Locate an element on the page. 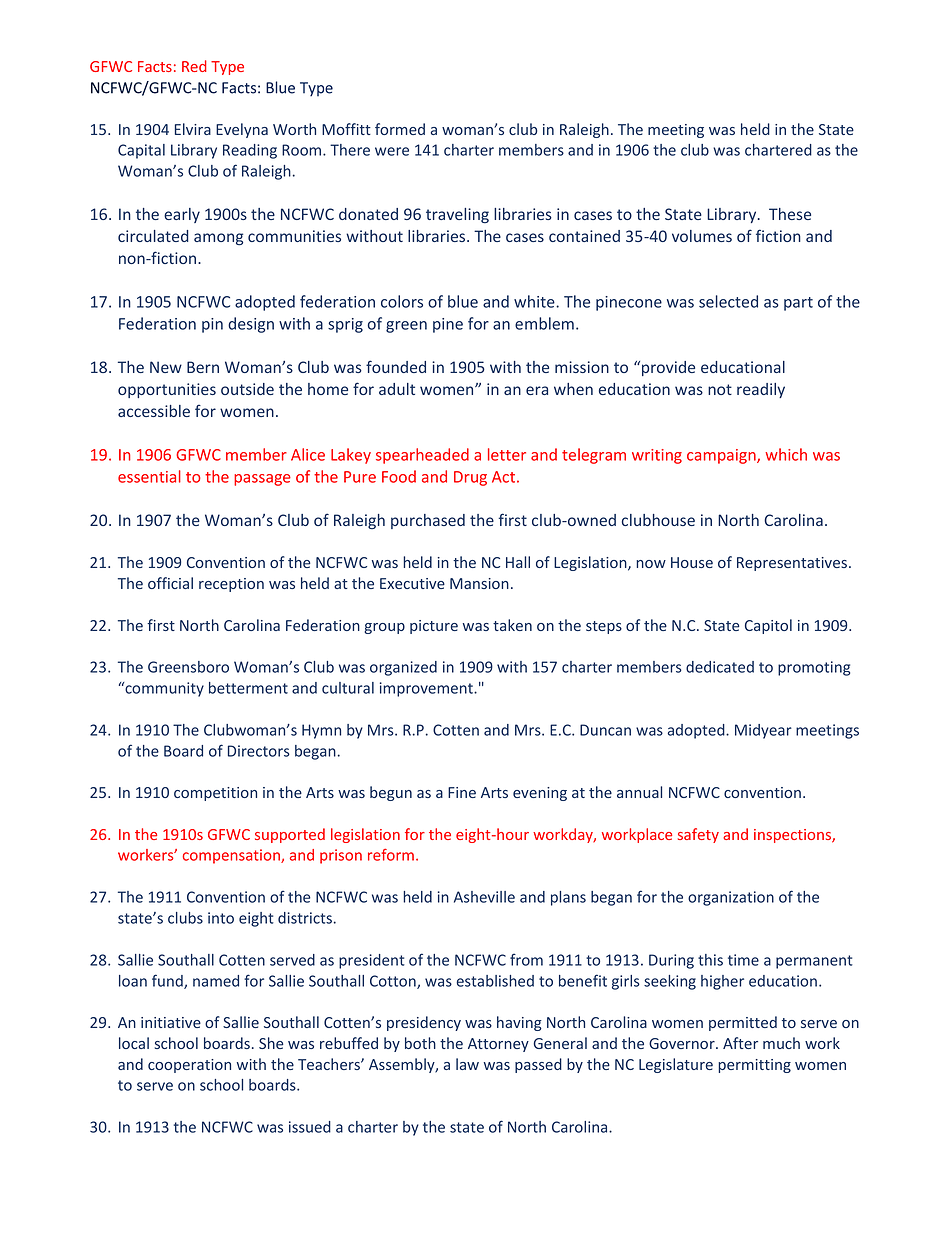  campaign is located at coordinates (722, 456).
